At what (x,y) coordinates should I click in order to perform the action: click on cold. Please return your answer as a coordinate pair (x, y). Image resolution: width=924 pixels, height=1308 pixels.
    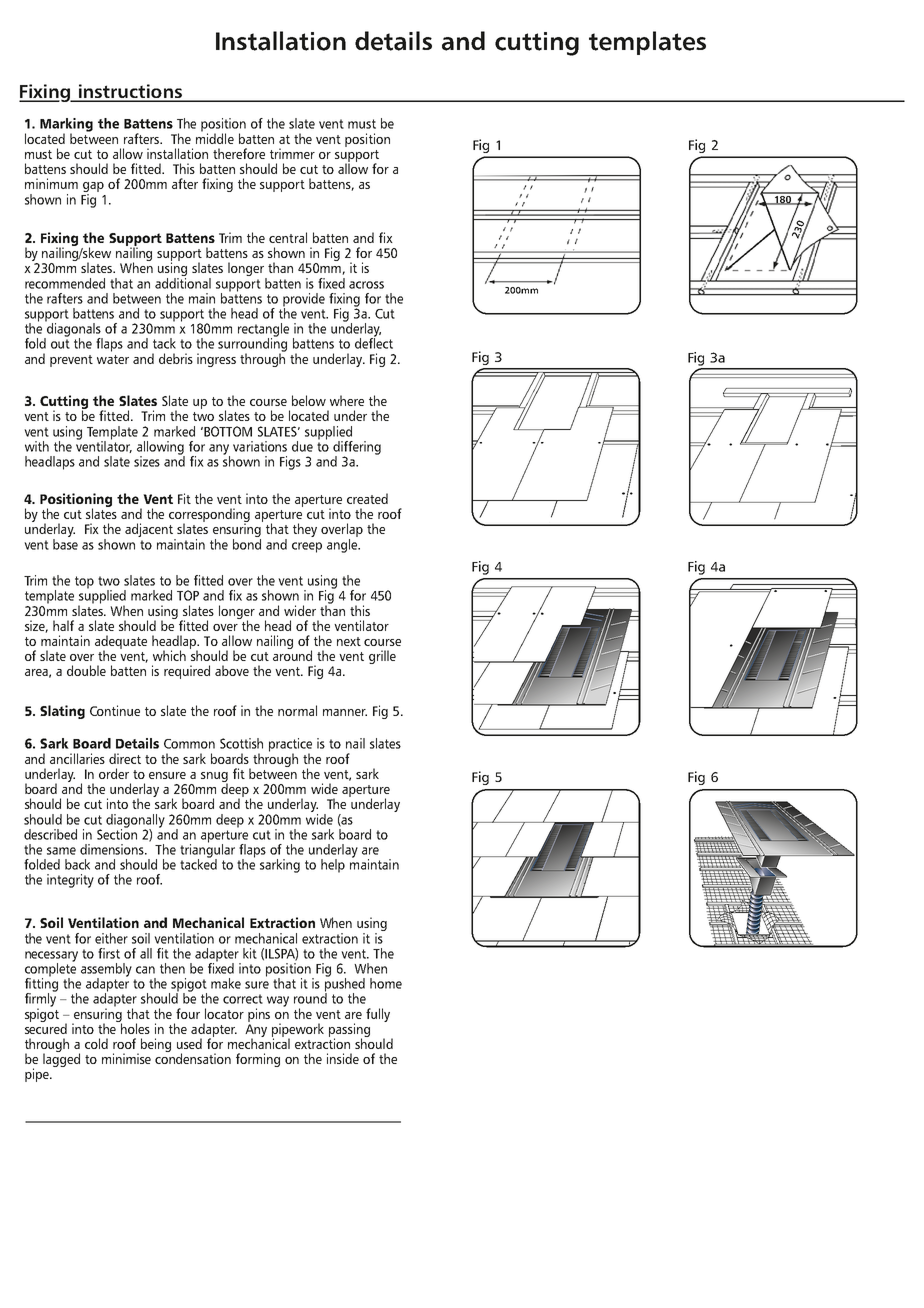
    Looking at the image, I should click on (96, 1043).
